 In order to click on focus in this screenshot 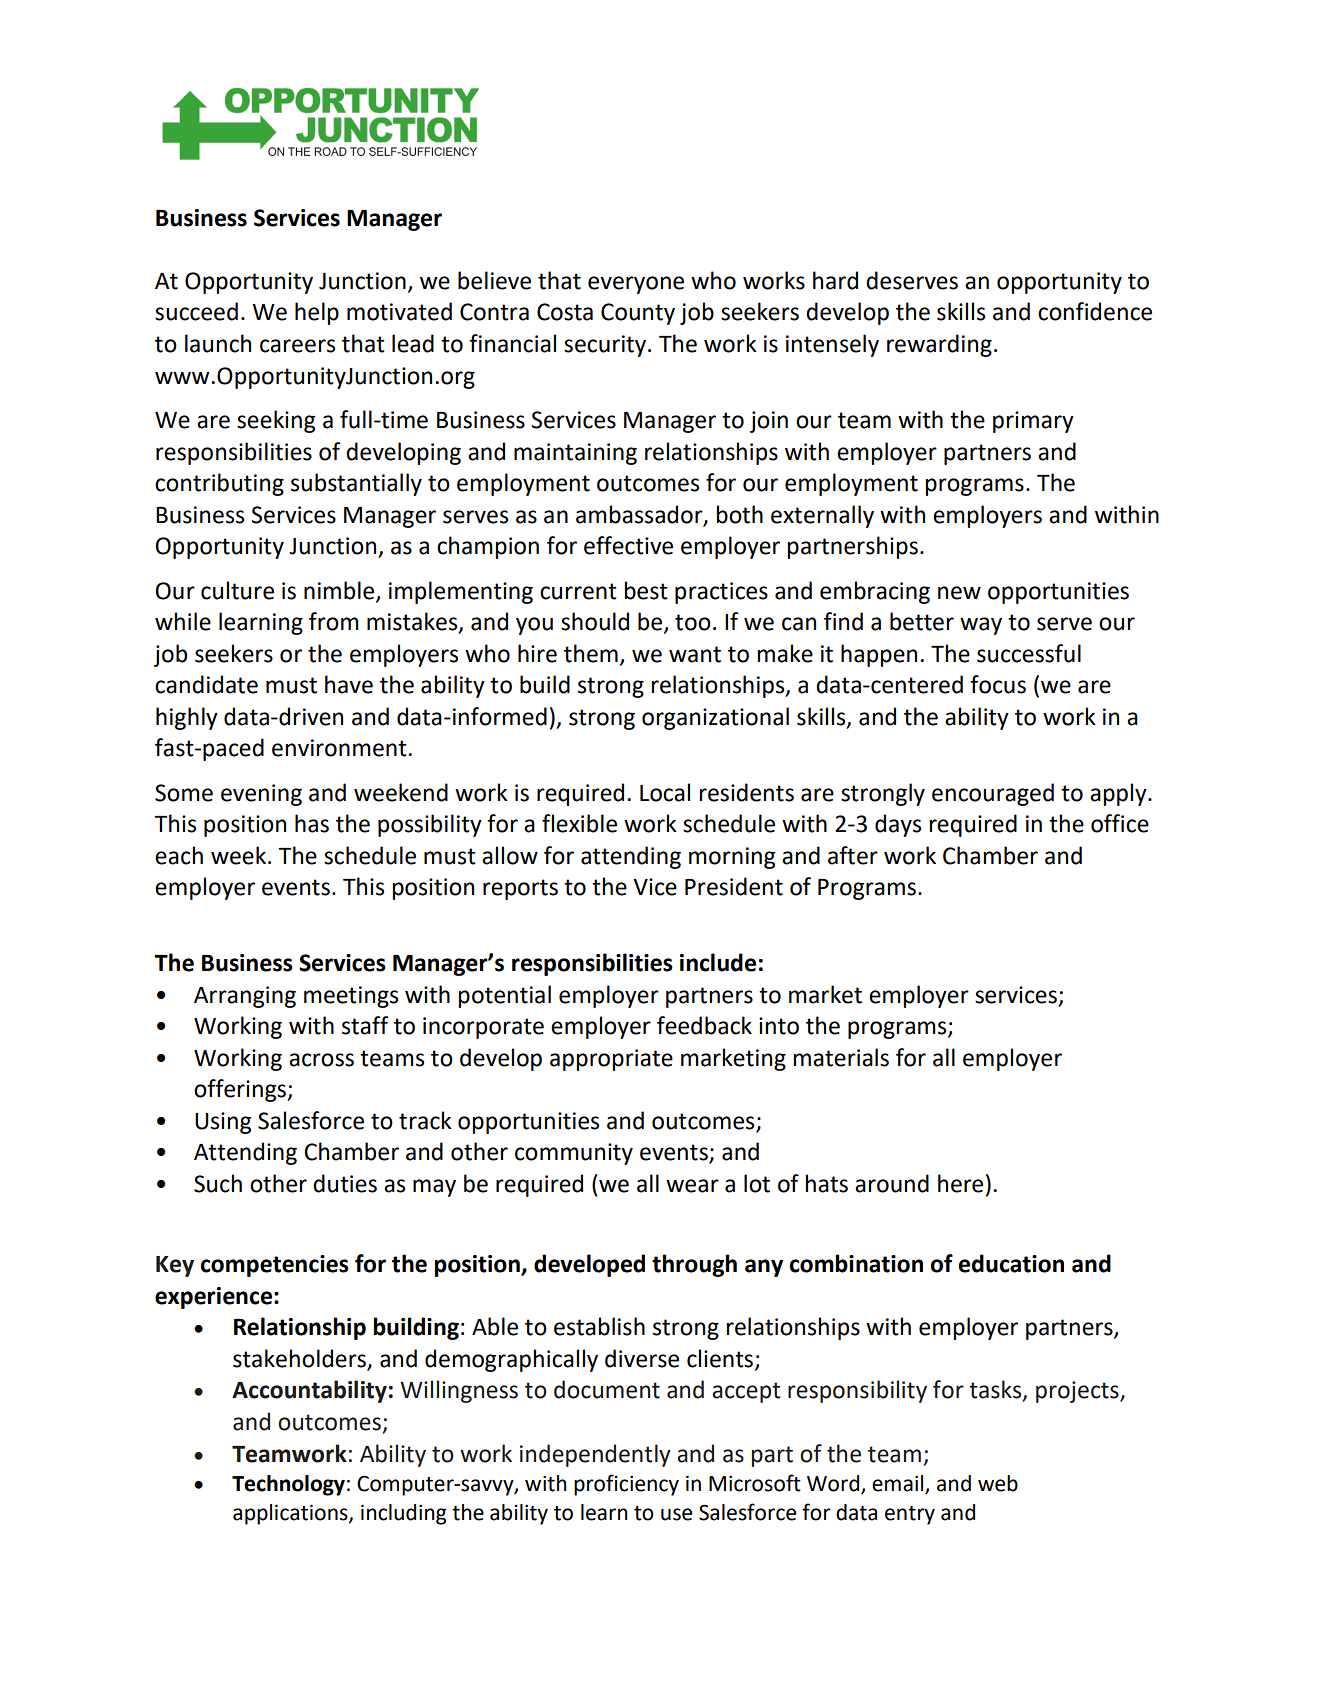, I will do `click(998, 684)`.
